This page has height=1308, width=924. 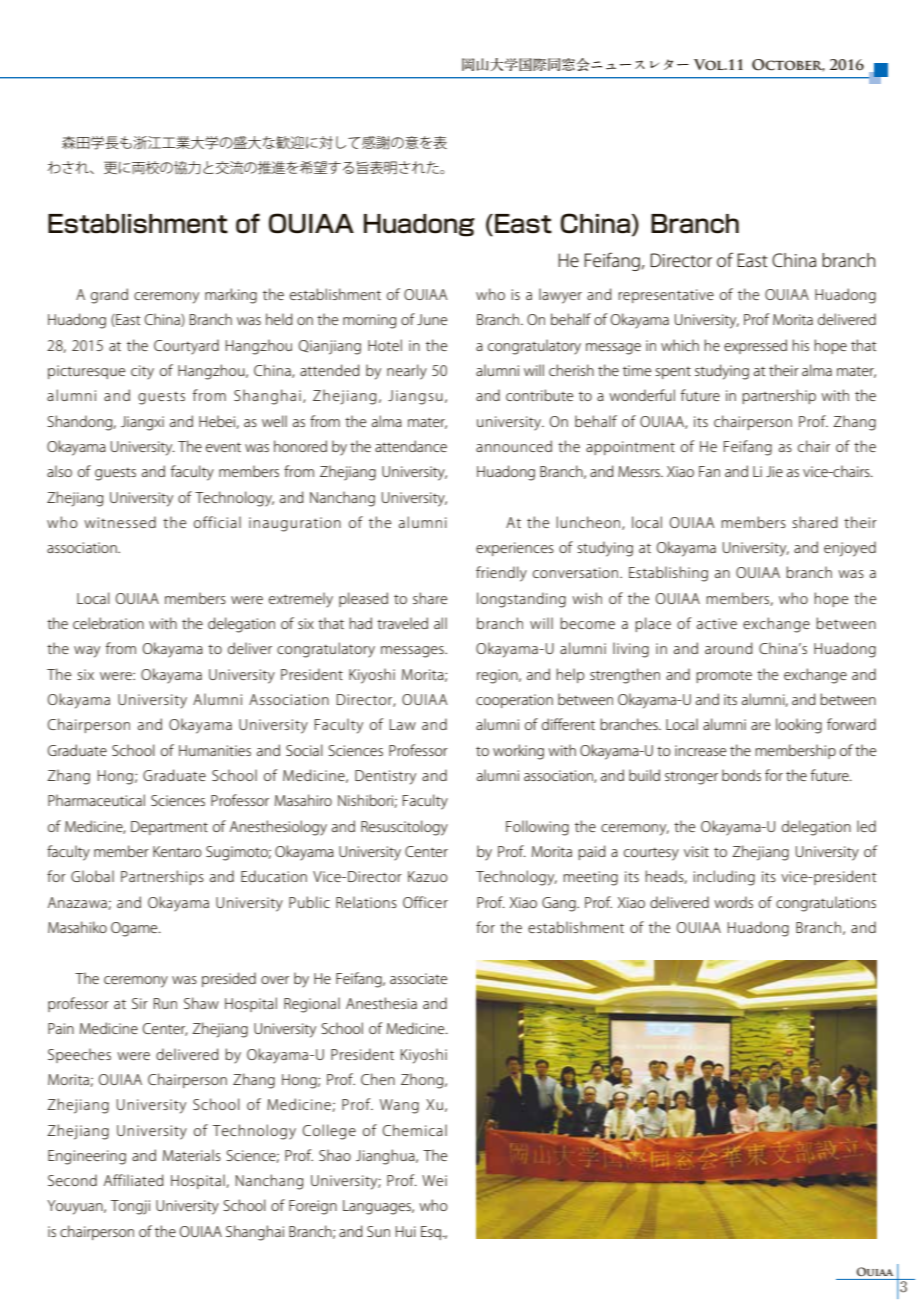 I want to click on lawyer, so click(x=560, y=296).
